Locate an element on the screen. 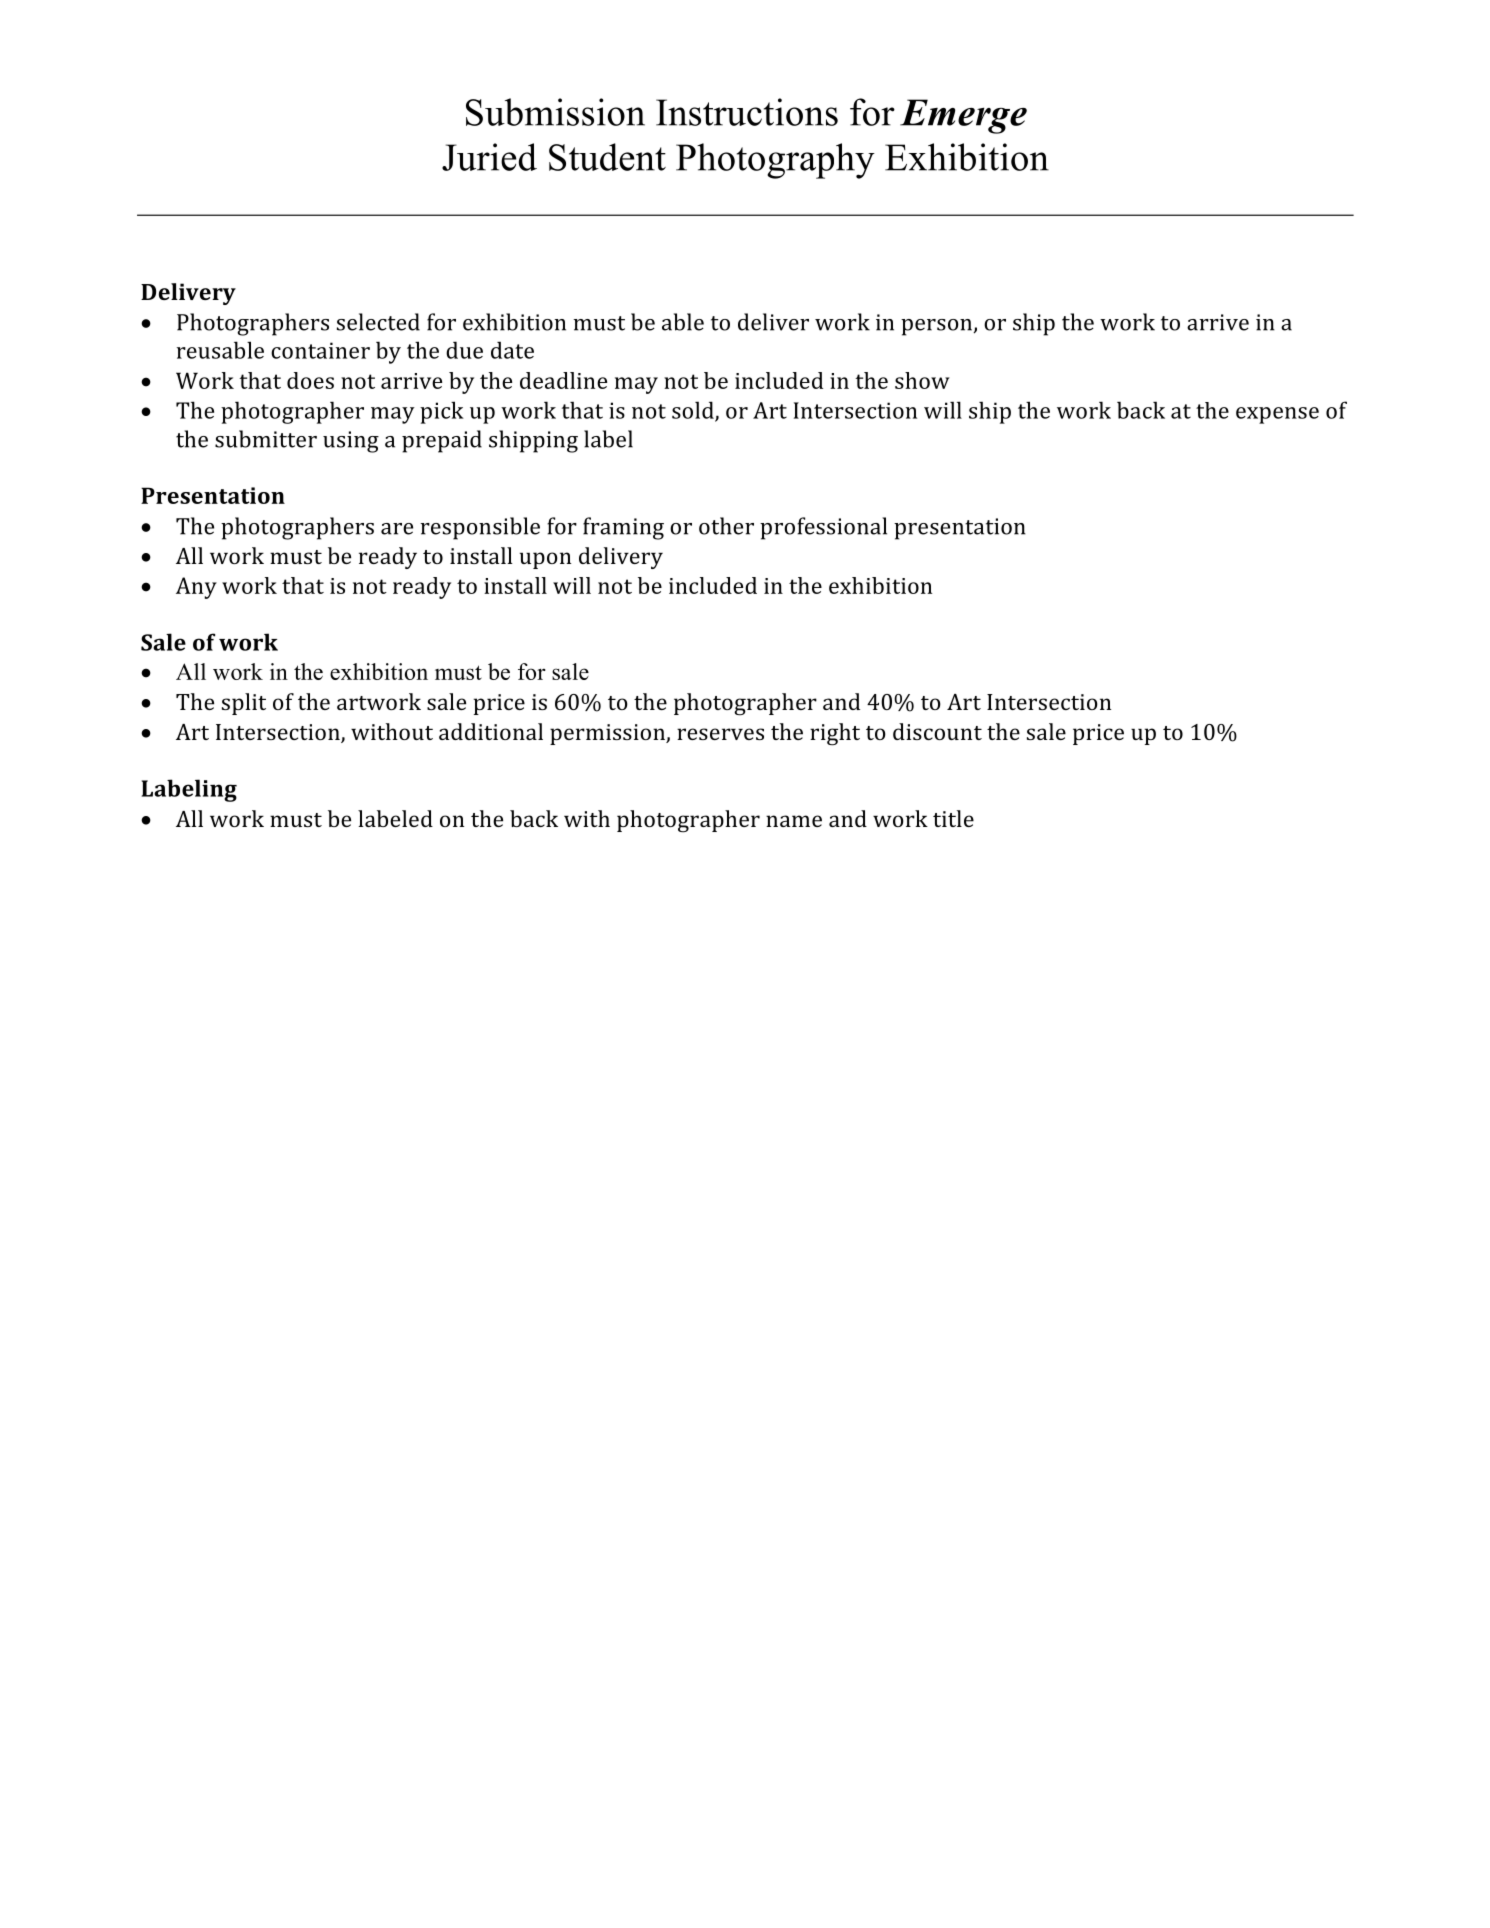  Emerge is located at coordinates (963, 116).
